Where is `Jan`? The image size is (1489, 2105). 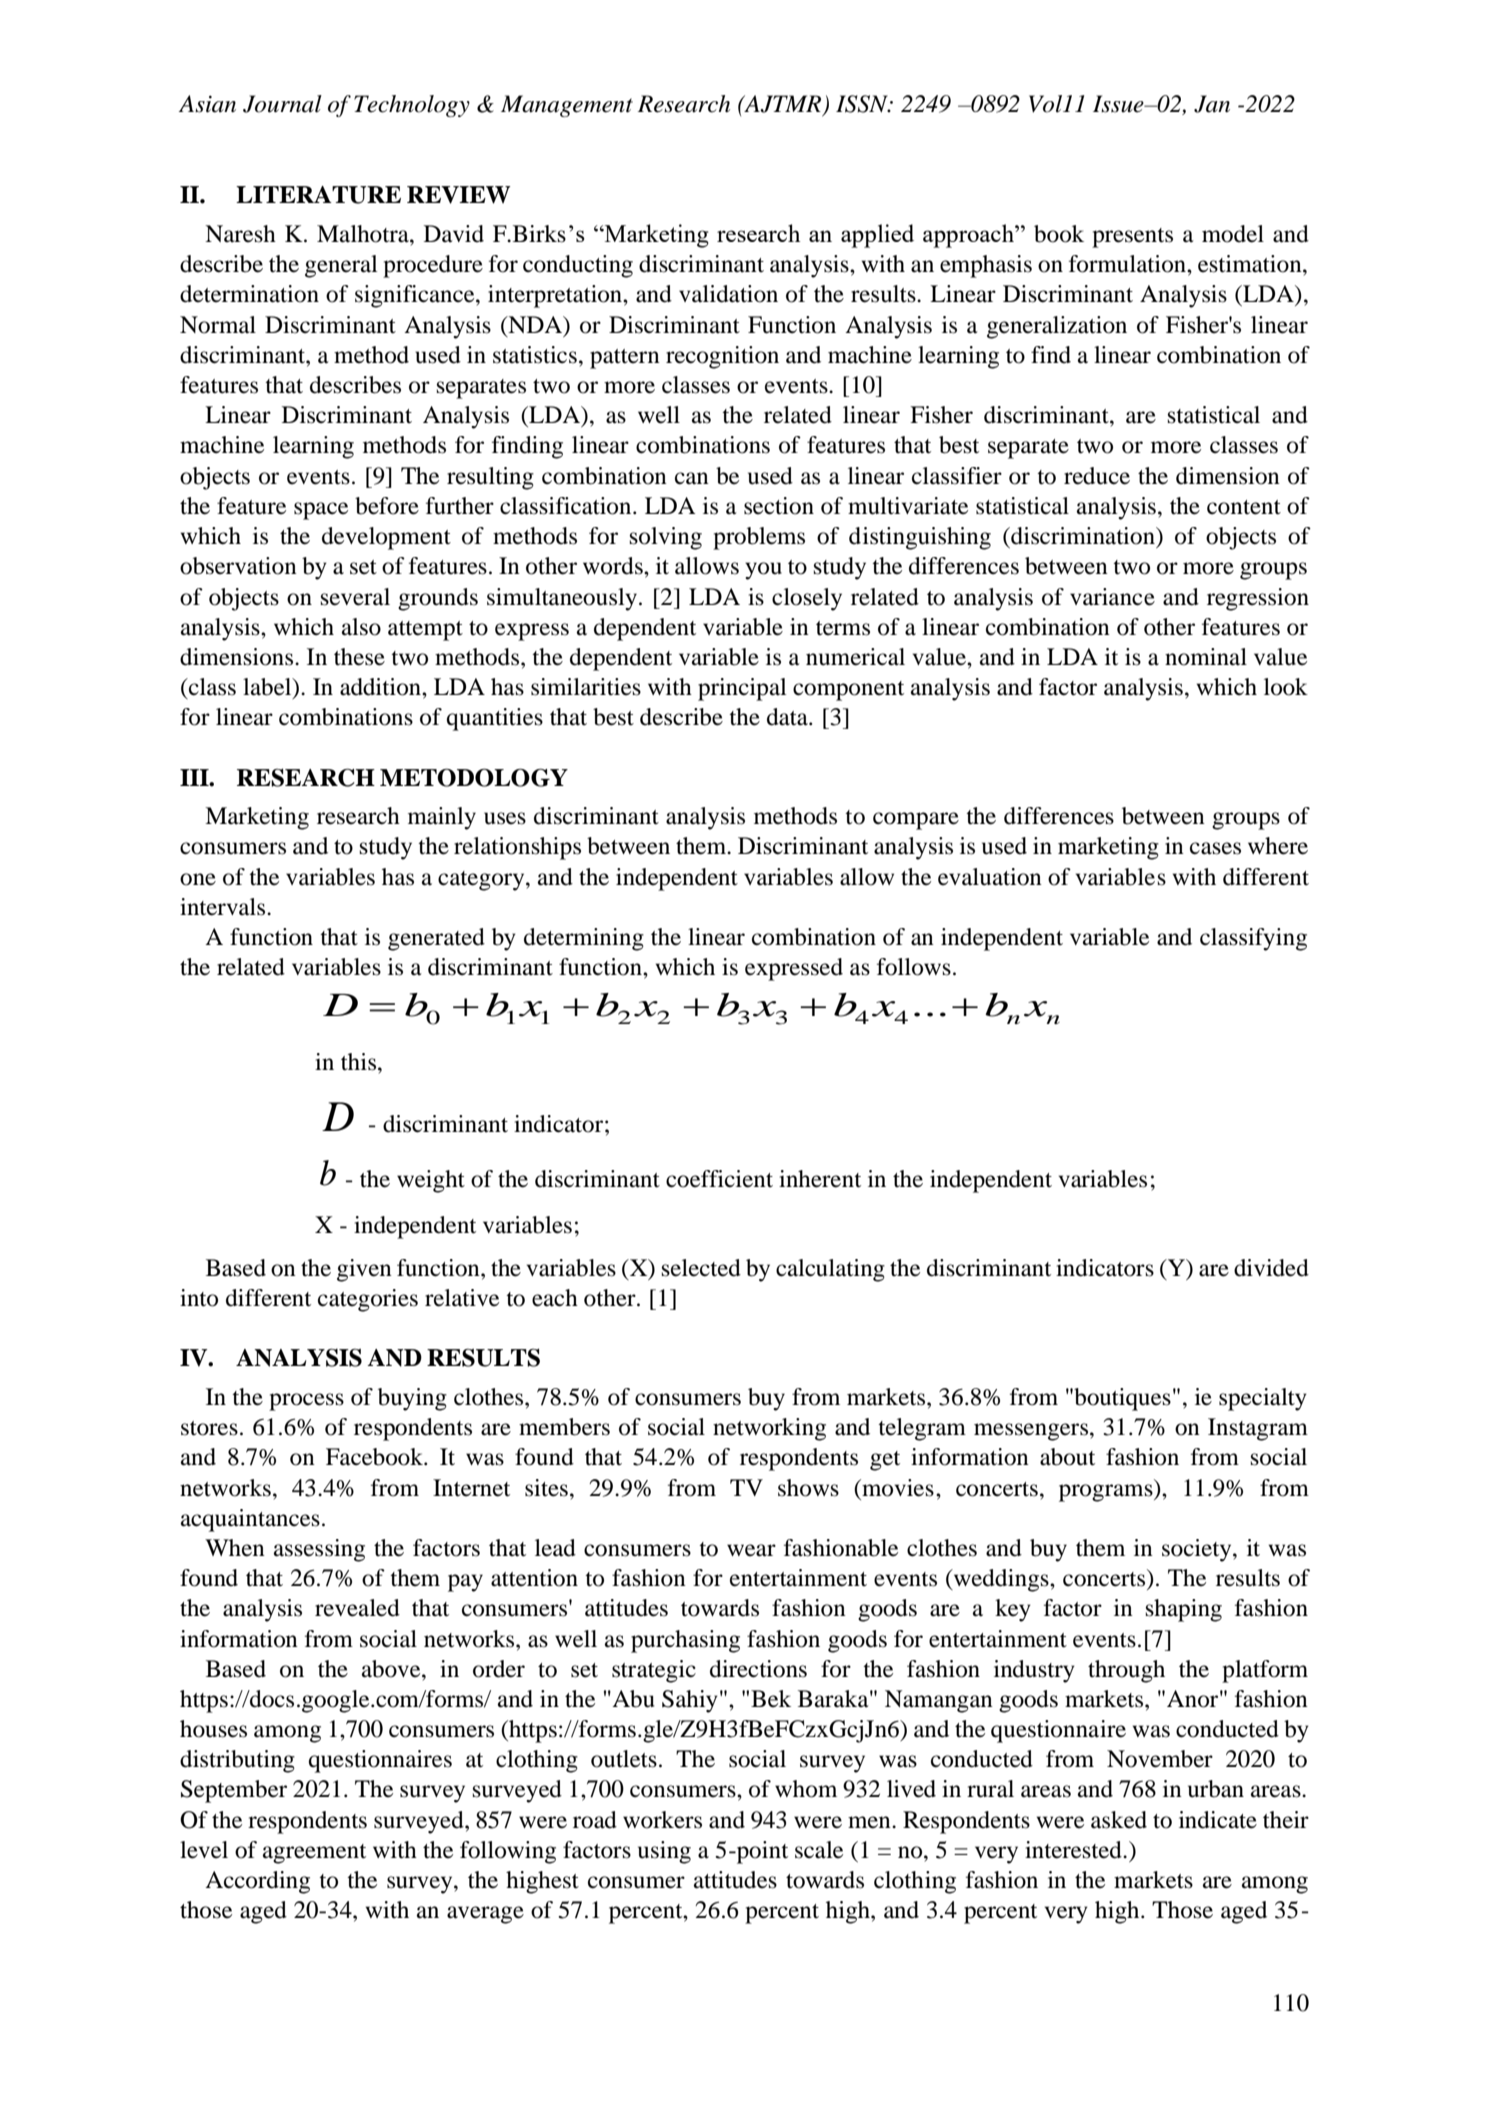
Jan is located at coordinates (1212, 104).
